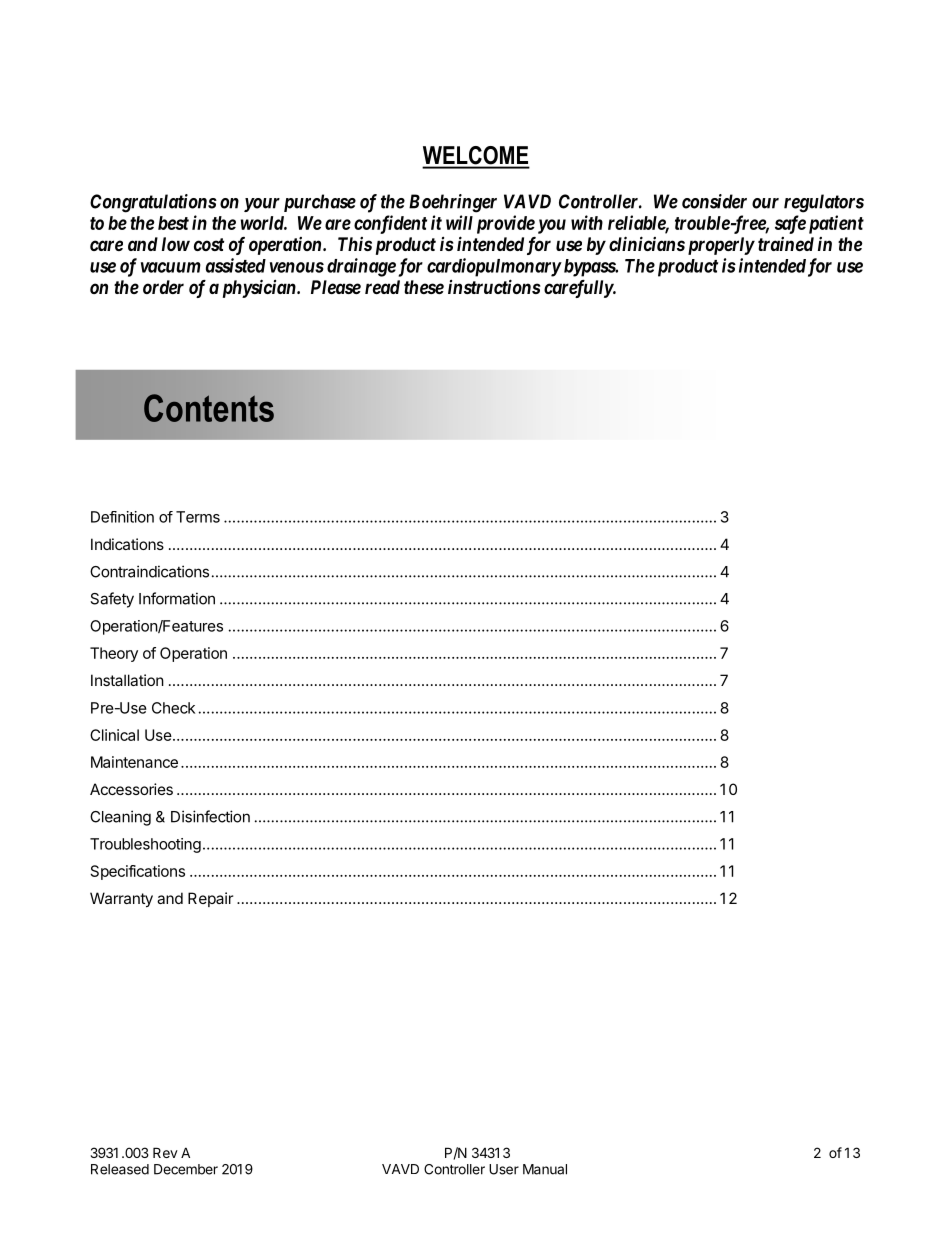 The image size is (952, 1233). Describe the element at coordinates (494, 286) in the screenshot. I see `instructions` at that location.
